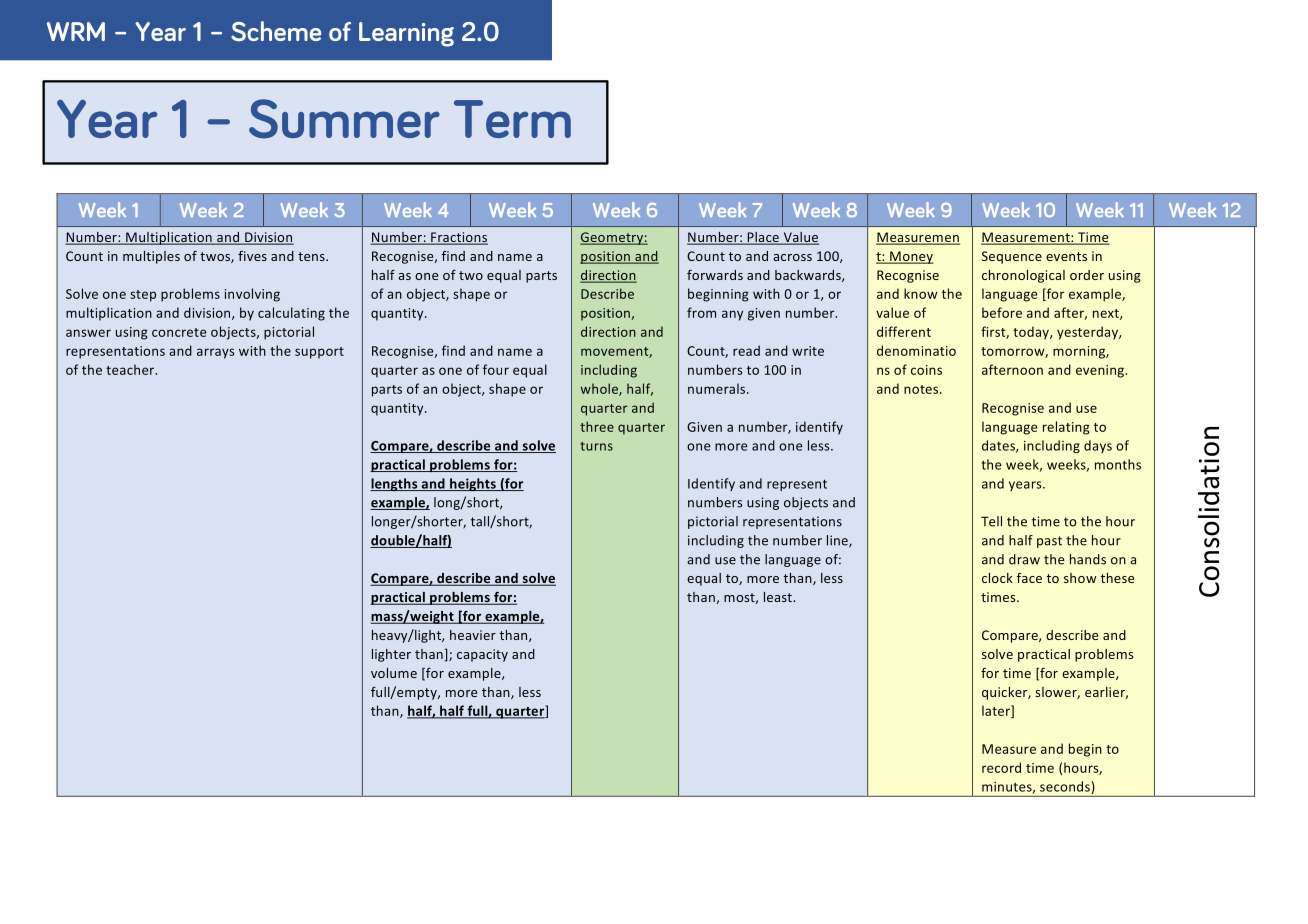 The image size is (1308, 924). I want to click on record, so click(1001, 767).
